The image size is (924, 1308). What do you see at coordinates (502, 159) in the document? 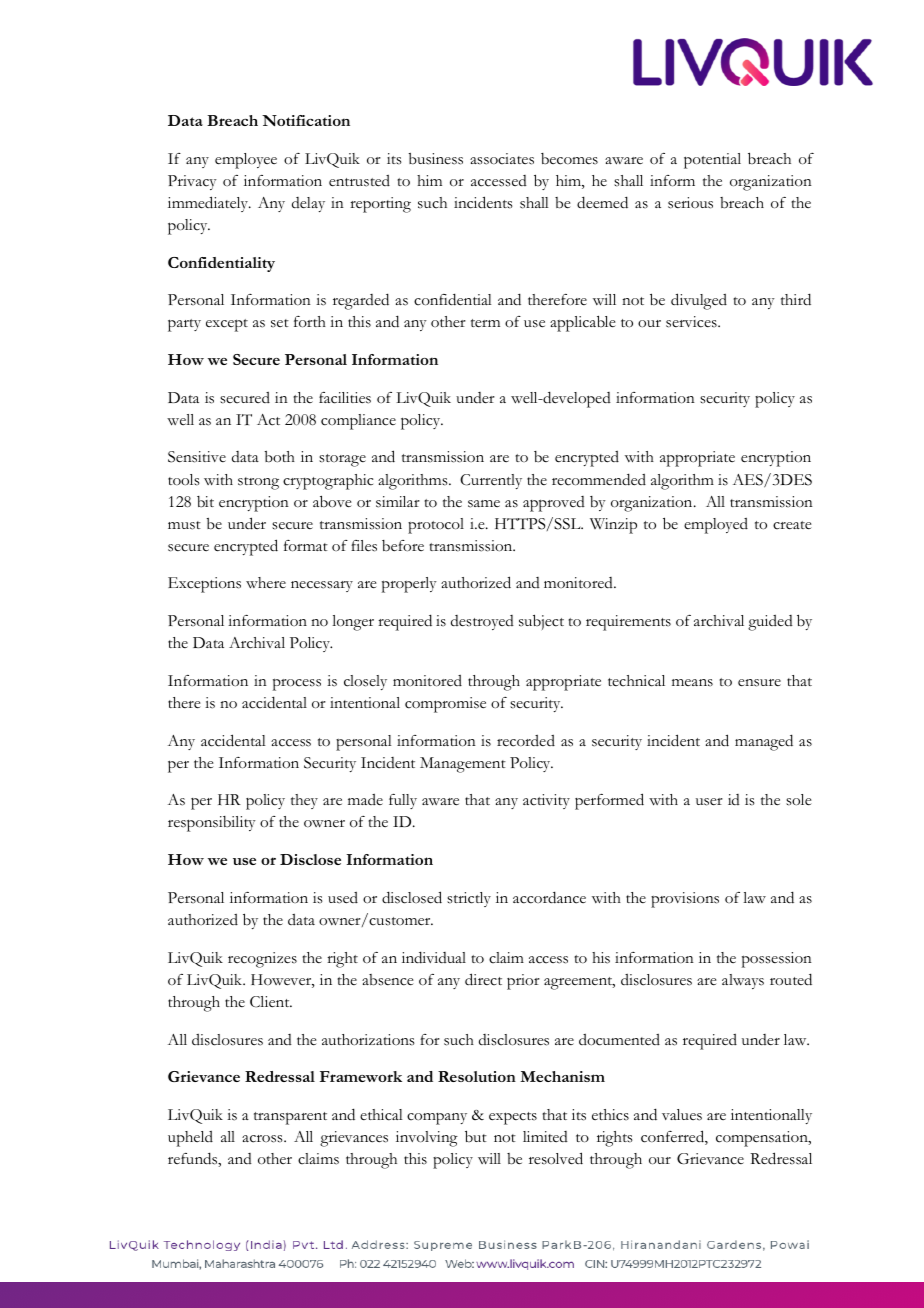
I see `associates` at bounding box center [502, 159].
